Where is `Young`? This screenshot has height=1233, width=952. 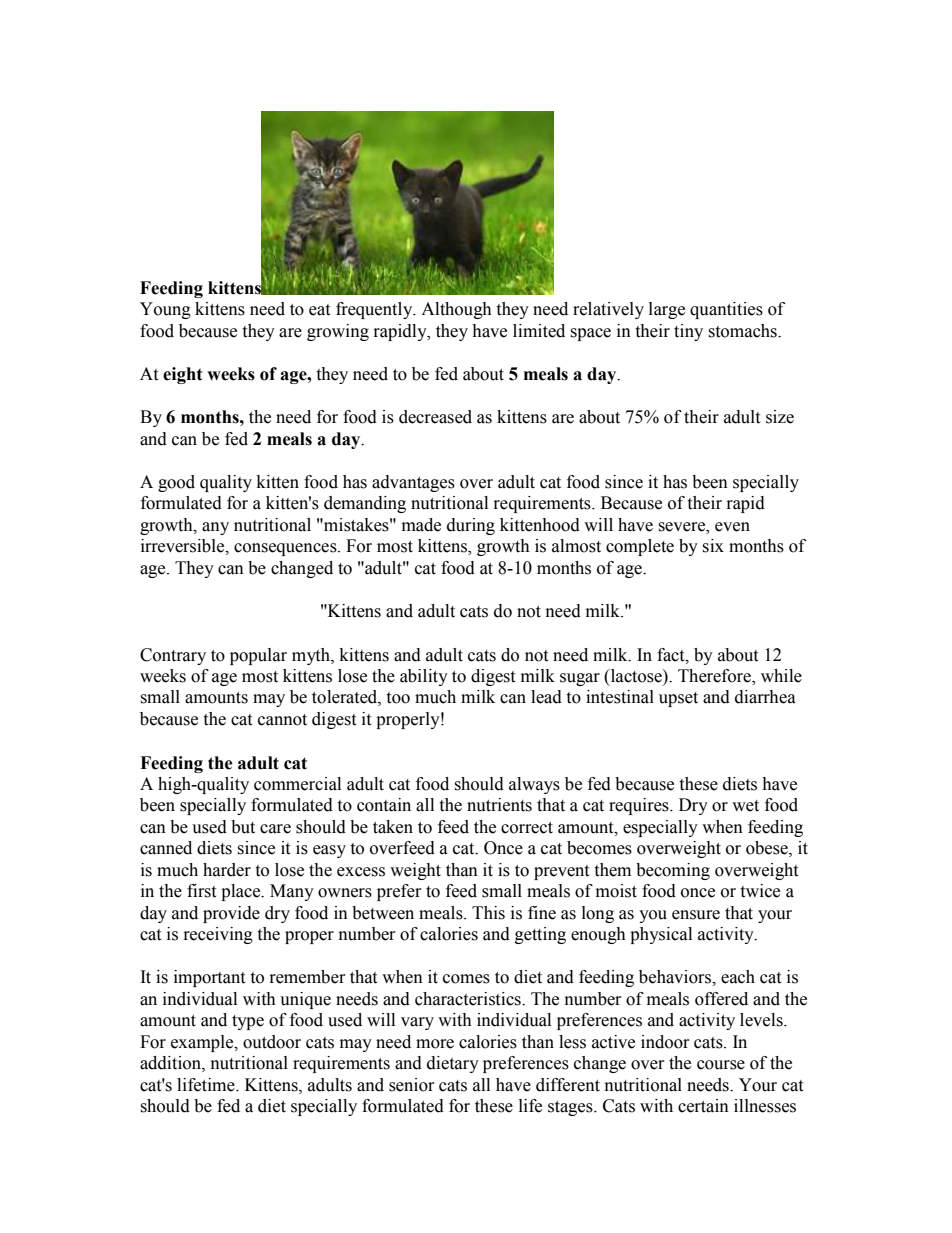
Young is located at coordinates (165, 310).
